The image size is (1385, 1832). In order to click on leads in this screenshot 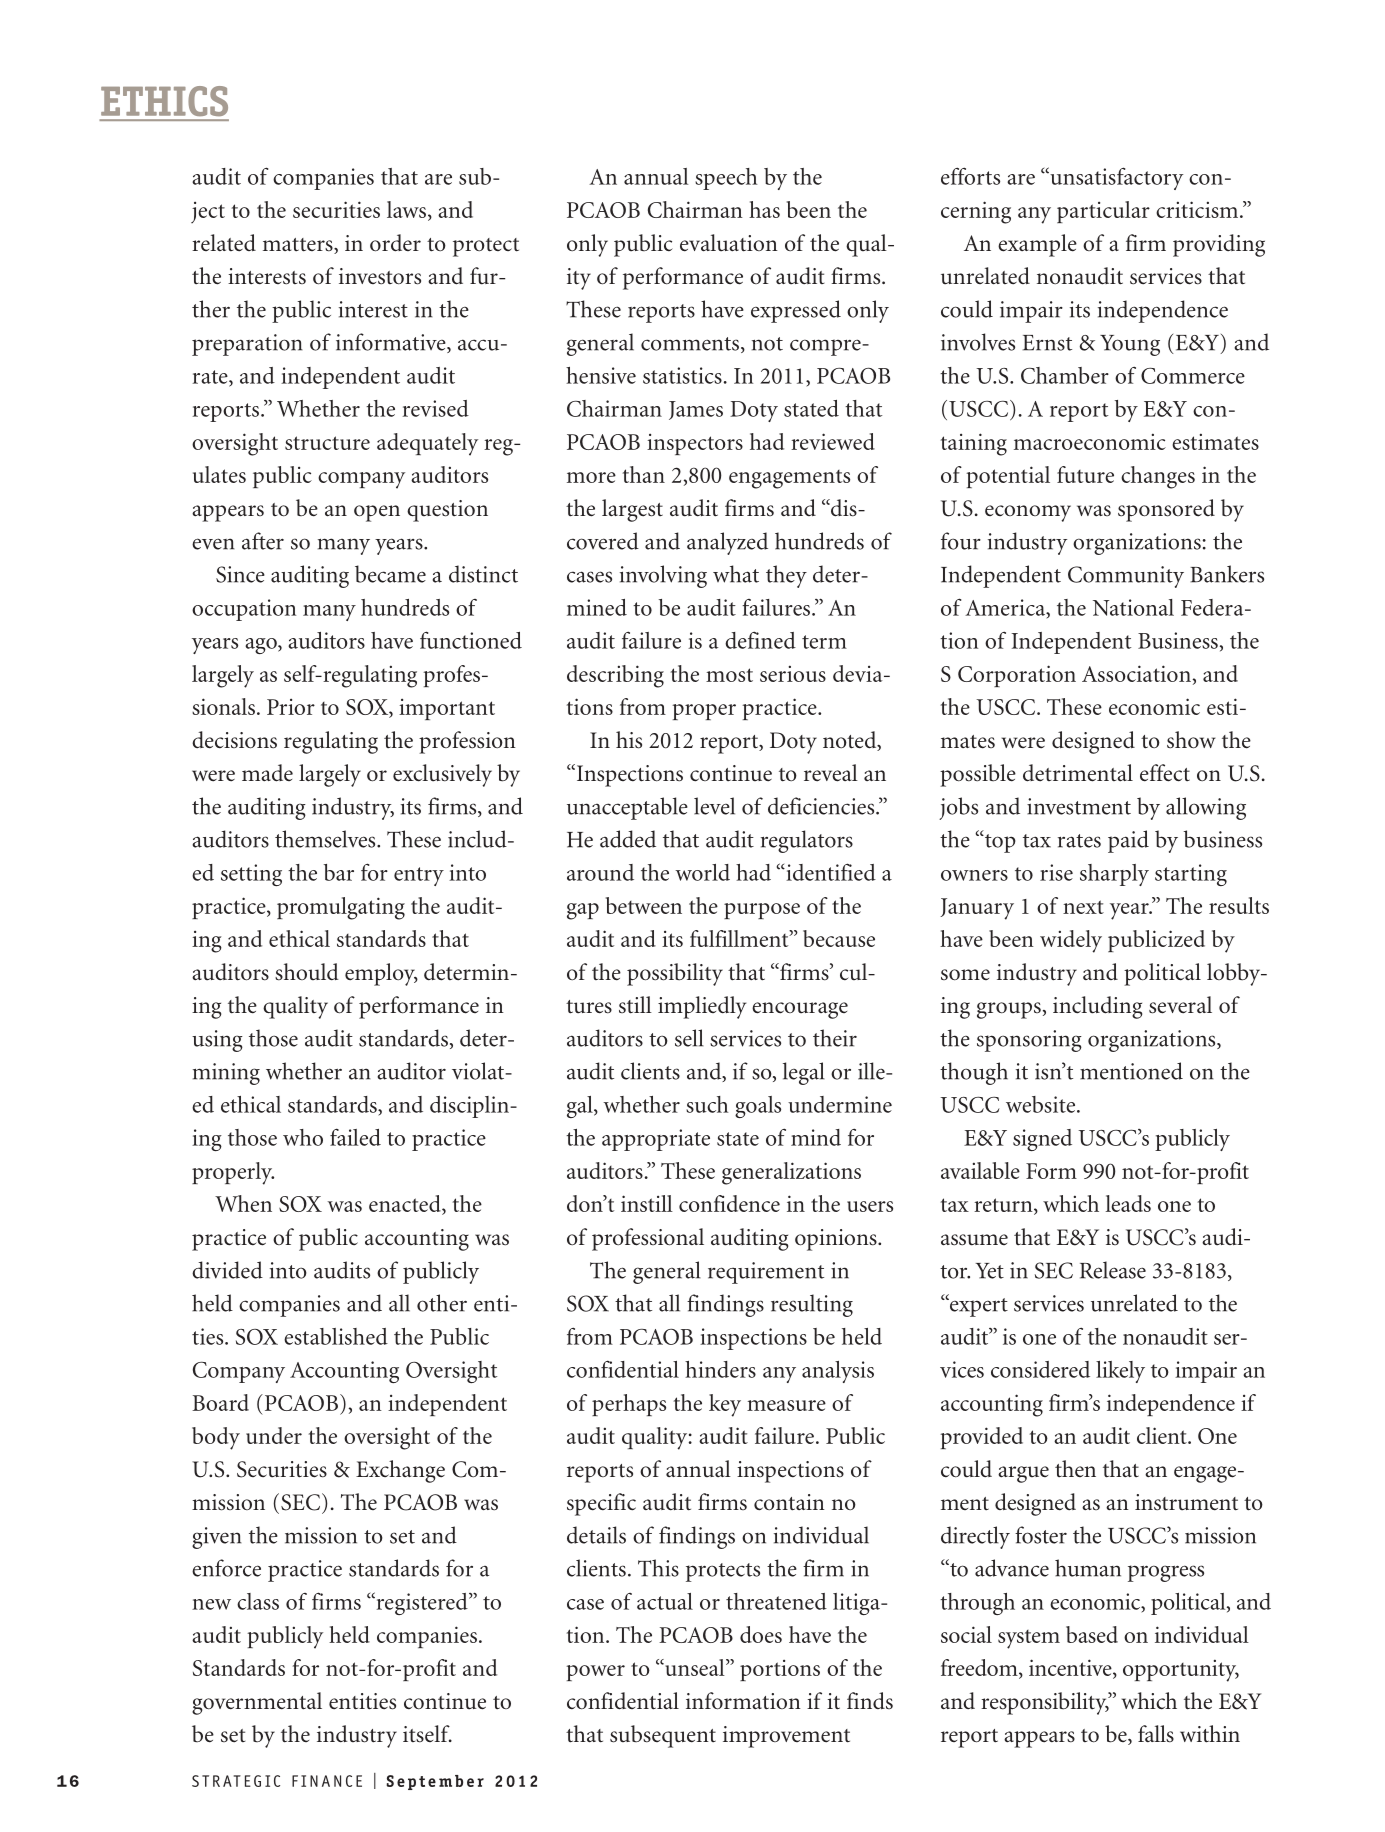, I will do `click(1128, 1203)`.
